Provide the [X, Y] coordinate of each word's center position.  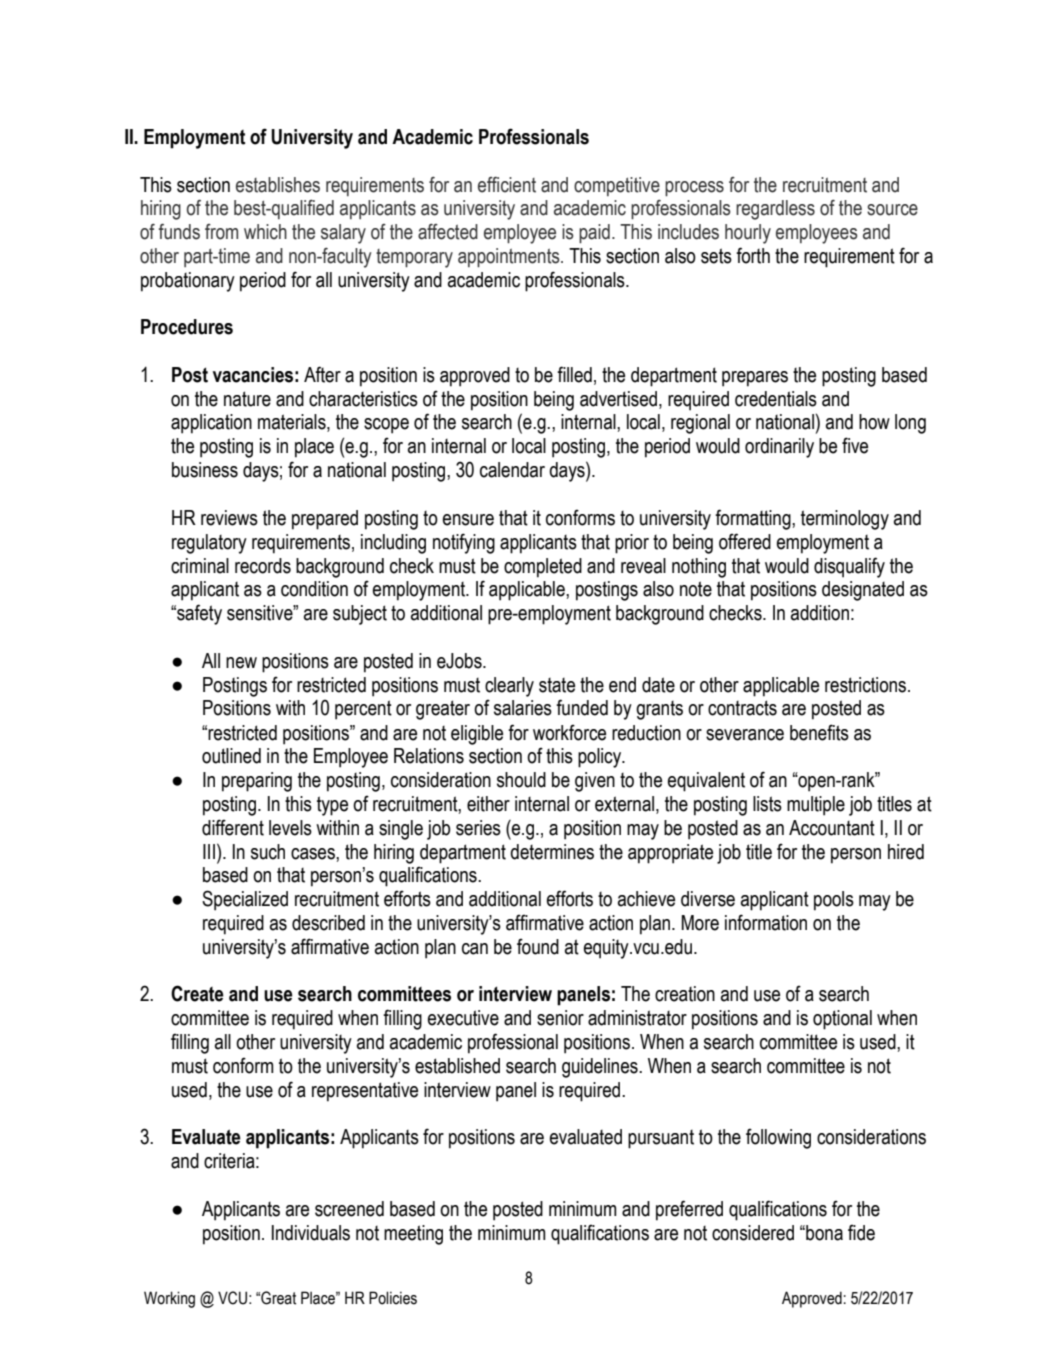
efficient [507, 185]
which [265, 232]
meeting [413, 1235]
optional [842, 1020]
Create [197, 993]
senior [560, 1018]
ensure [468, 520]
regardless [775, 210]
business [205, 470]
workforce [569, 732]
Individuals [311, 1233]
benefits [819, 732]
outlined [231, 756]
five [855, 445]
